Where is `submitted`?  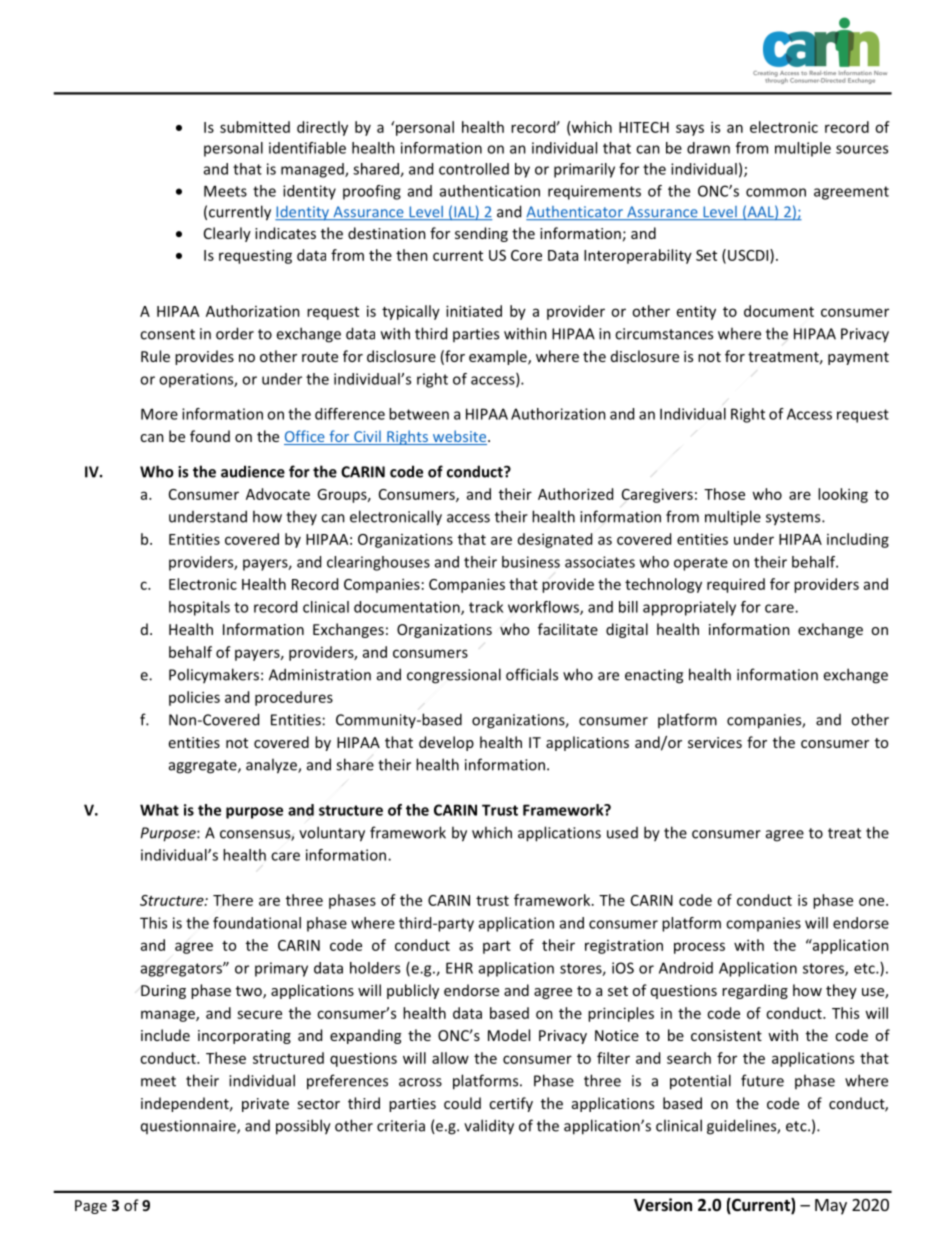 submitted is located at coordinates (255, 127).
